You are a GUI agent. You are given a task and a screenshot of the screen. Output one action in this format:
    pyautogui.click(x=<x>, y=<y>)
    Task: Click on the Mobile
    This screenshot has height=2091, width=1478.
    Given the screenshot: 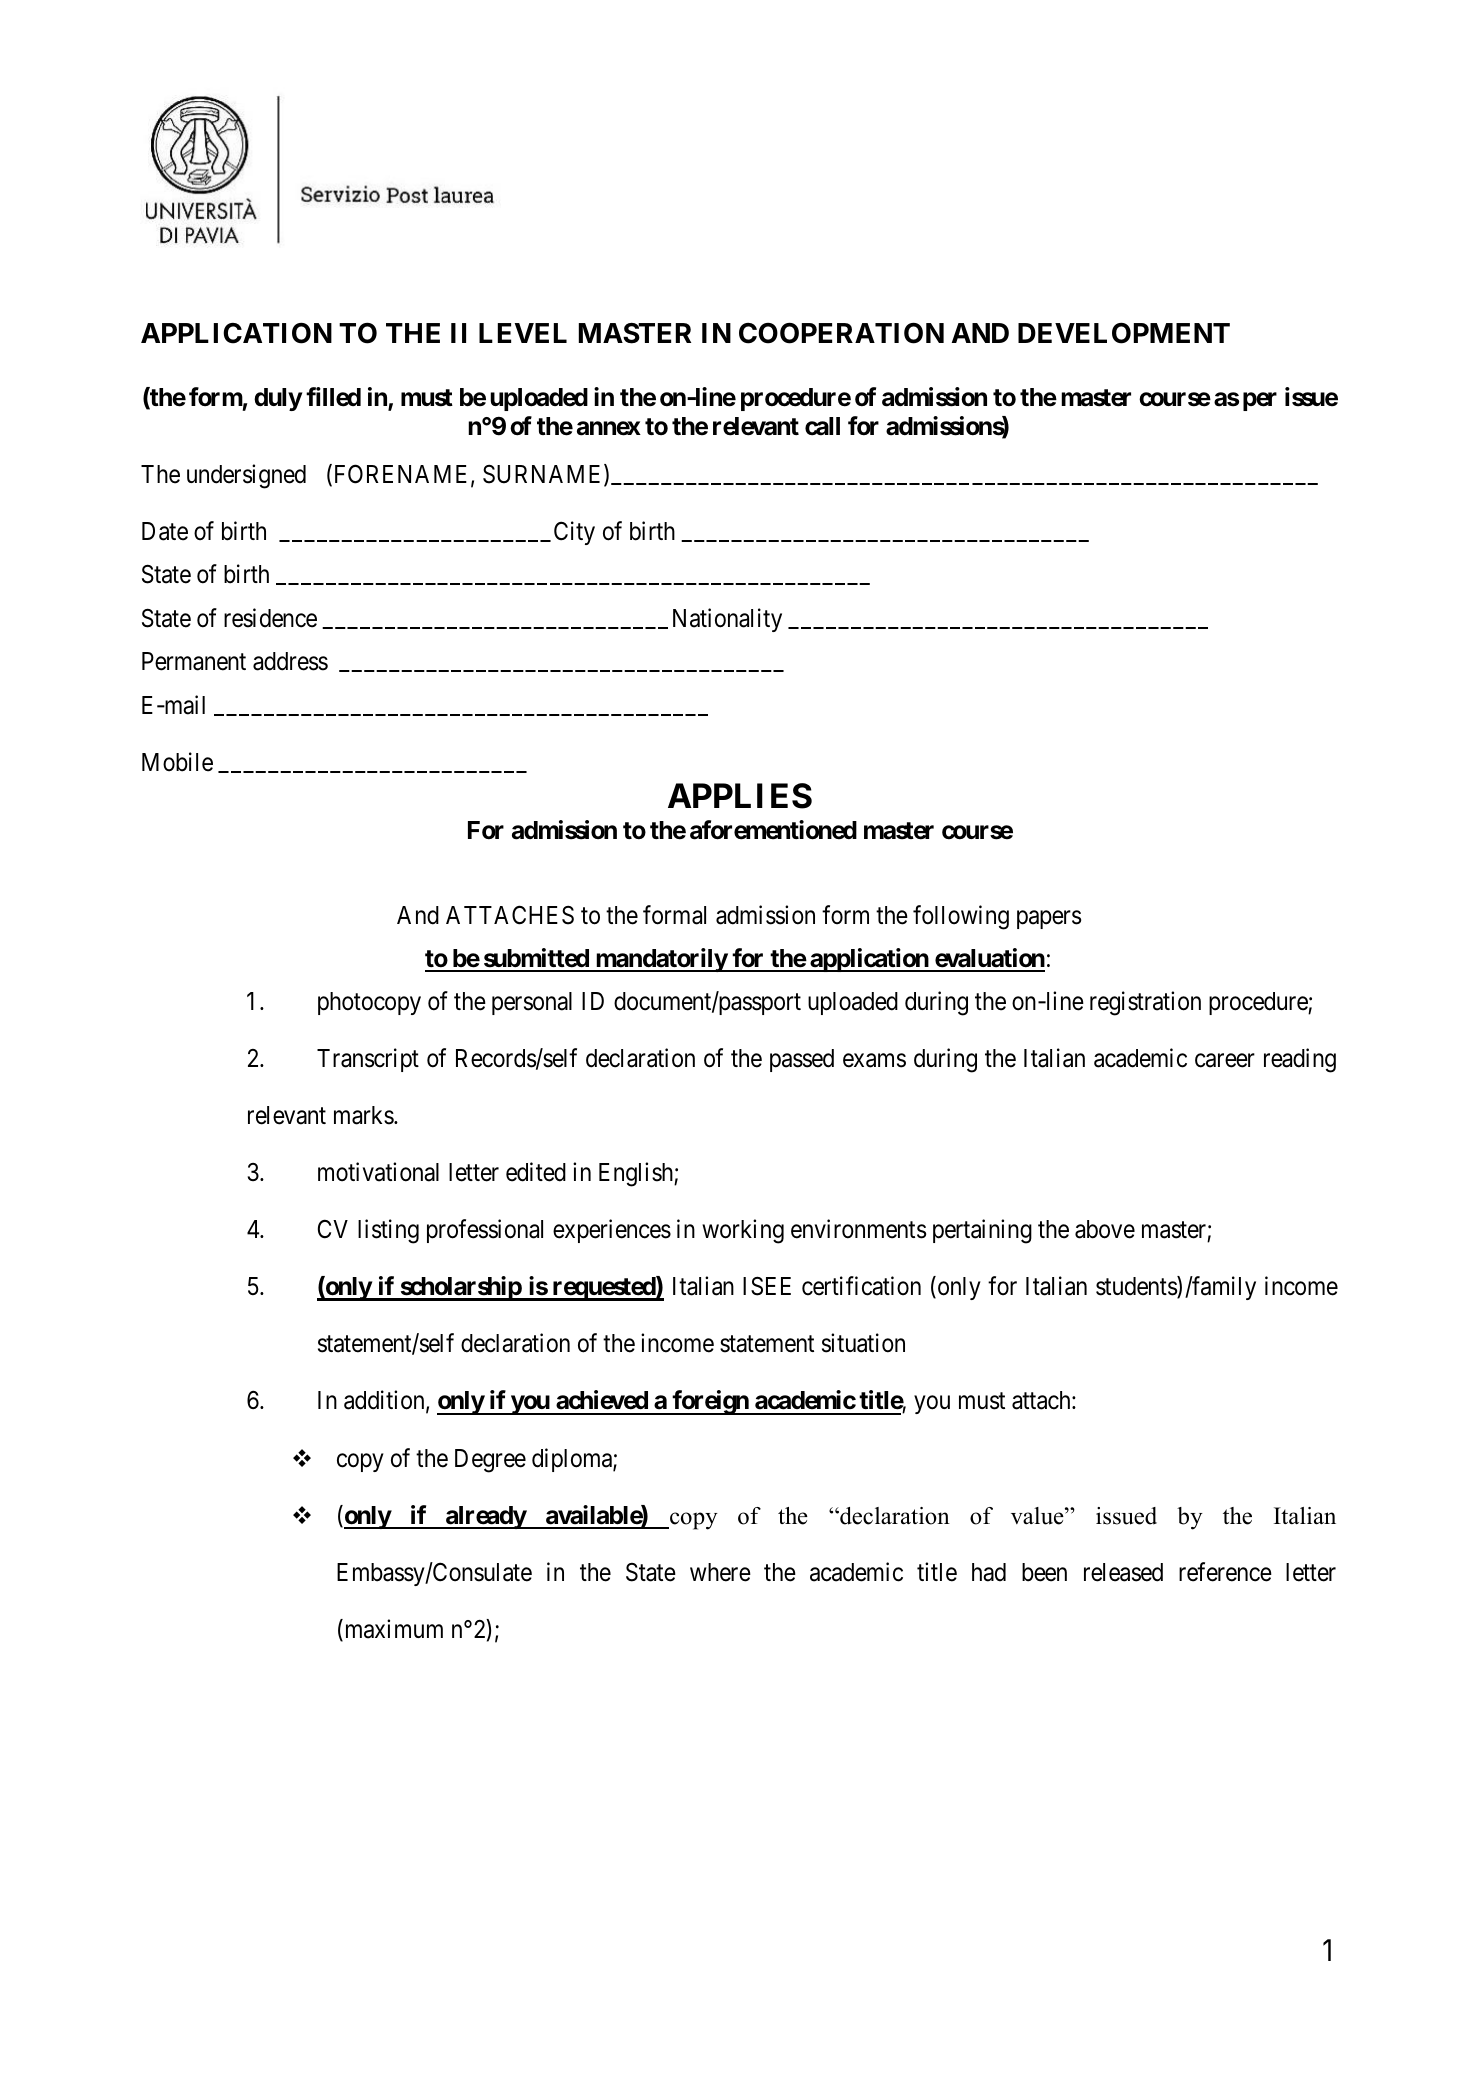 What is the action you would take?
    pyautogui.click(x=177, y=762)
